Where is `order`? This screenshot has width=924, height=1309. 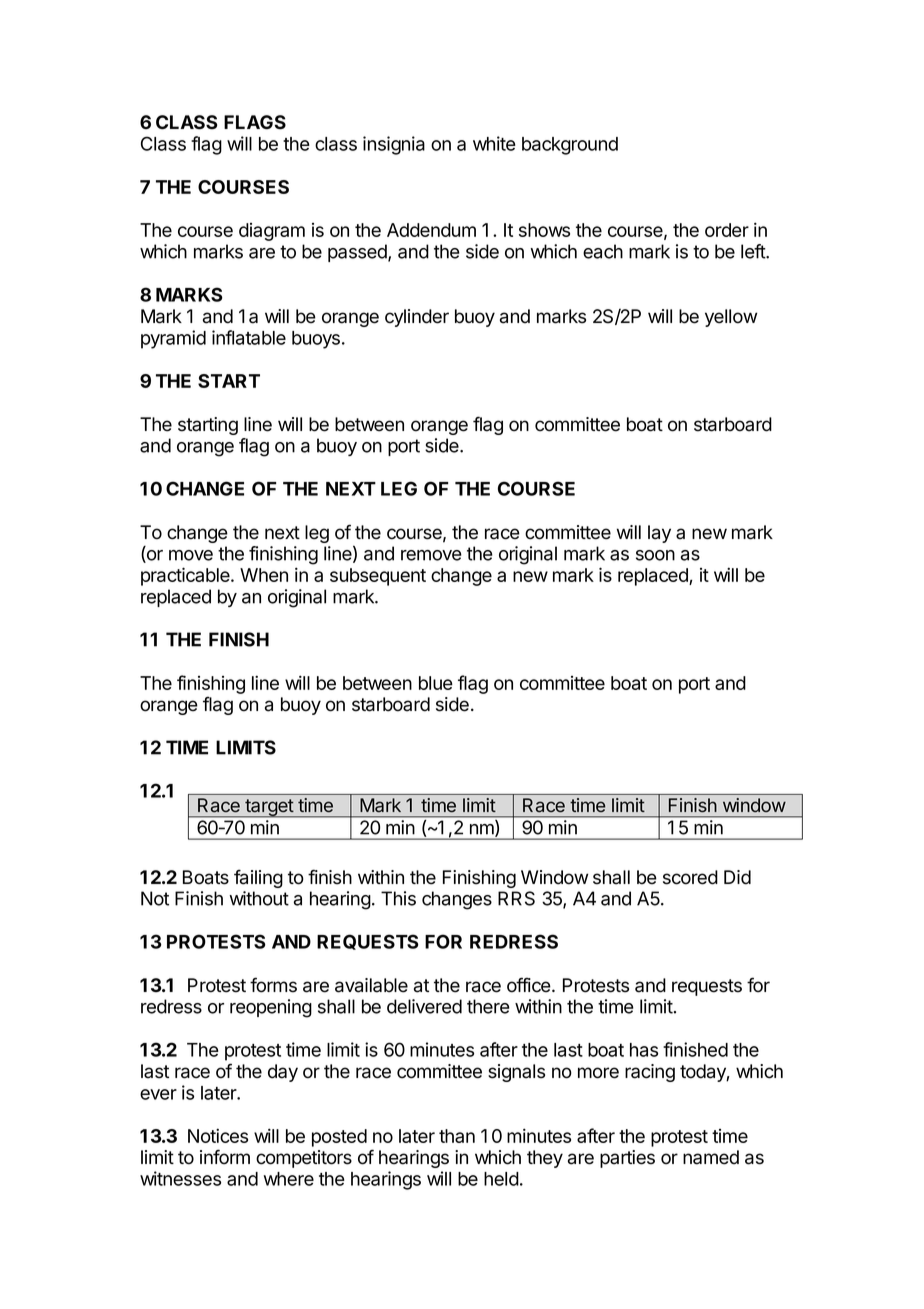
order is located at coordinates (727, 230).
